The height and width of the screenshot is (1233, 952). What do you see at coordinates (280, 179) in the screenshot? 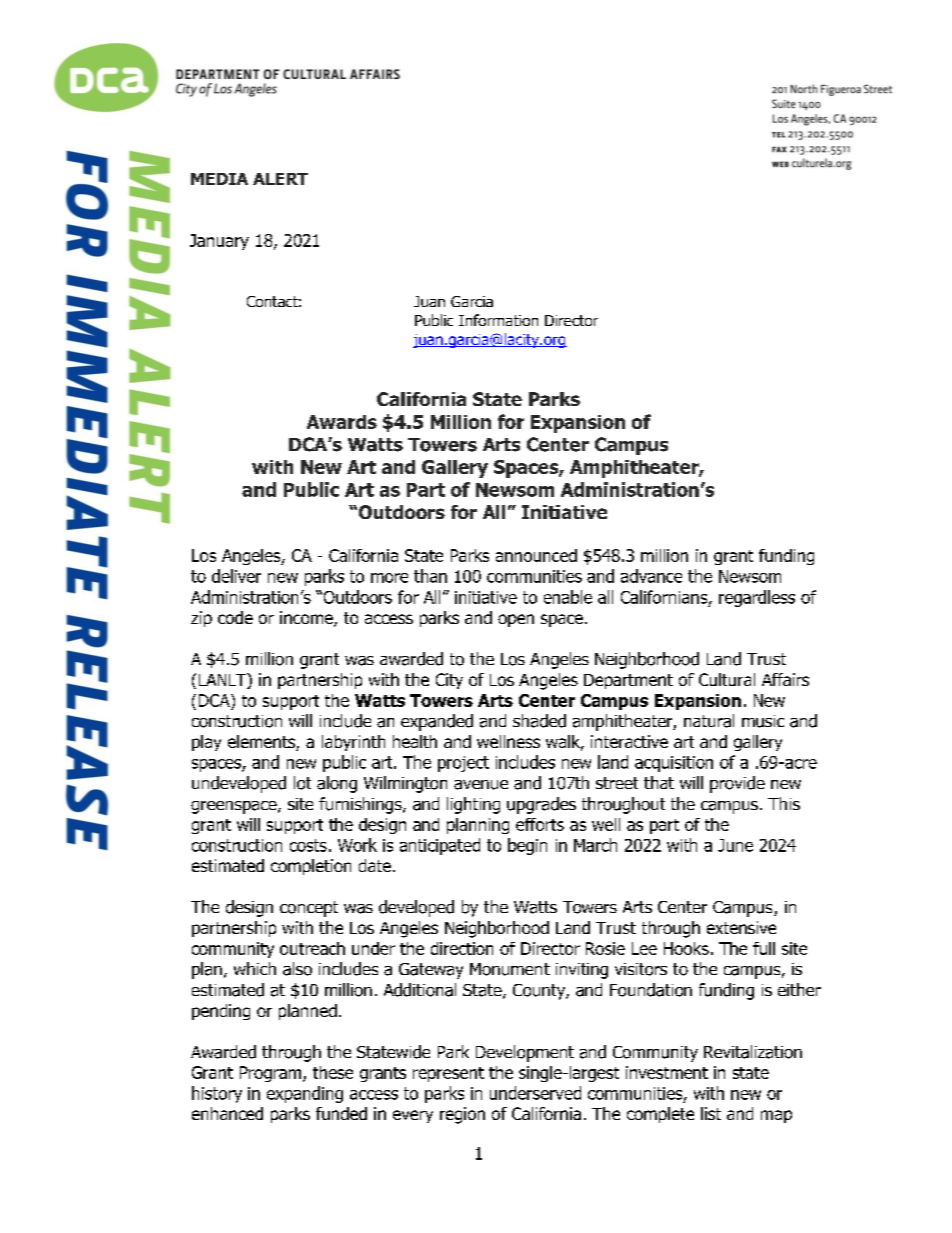
I see `ALERT` at bounding box center [280, 179].
